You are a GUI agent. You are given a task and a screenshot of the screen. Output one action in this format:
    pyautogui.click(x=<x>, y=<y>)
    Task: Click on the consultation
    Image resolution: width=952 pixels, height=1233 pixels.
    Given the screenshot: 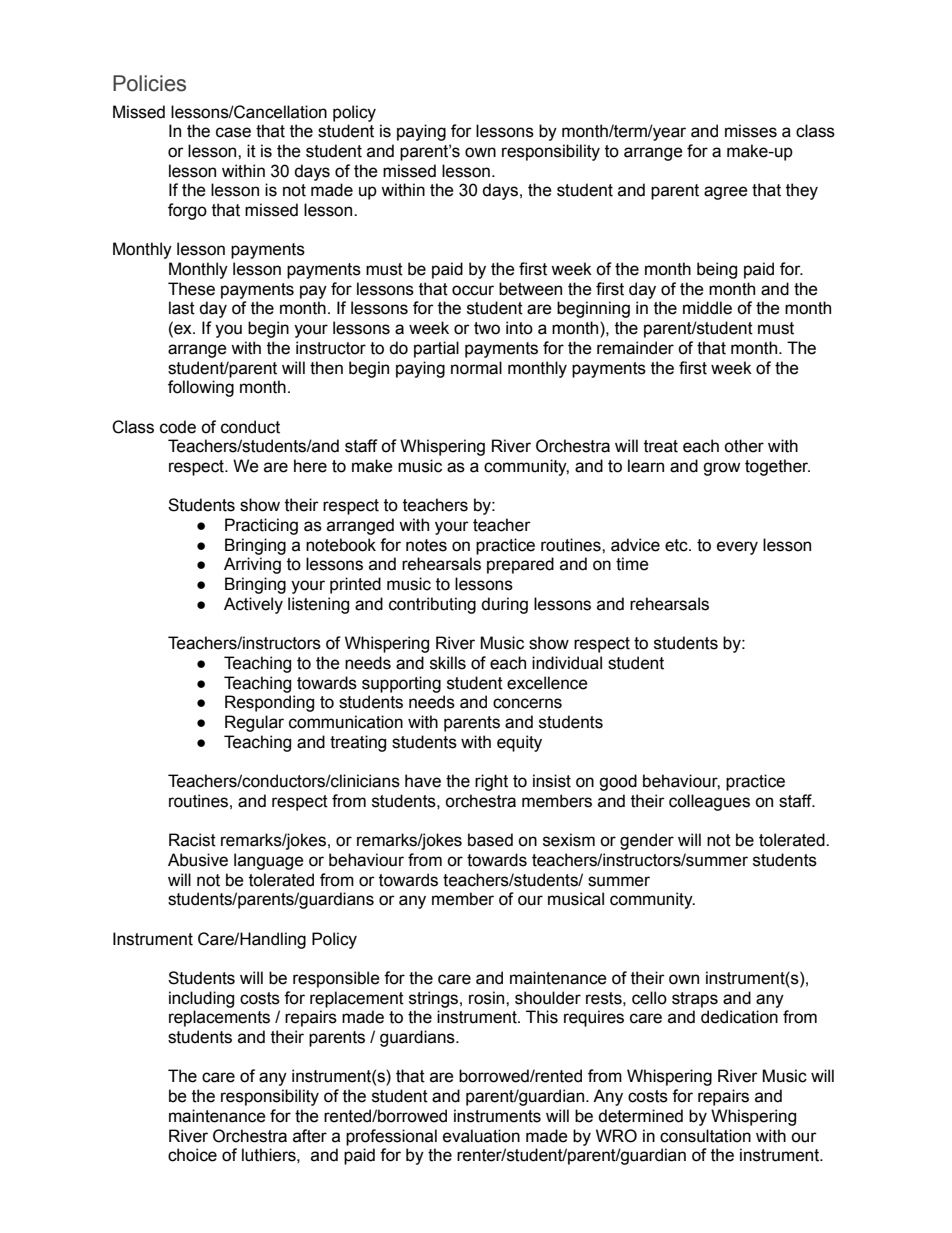 What is the action you would take?
    pyautogui.click(x=705, y=1136)
